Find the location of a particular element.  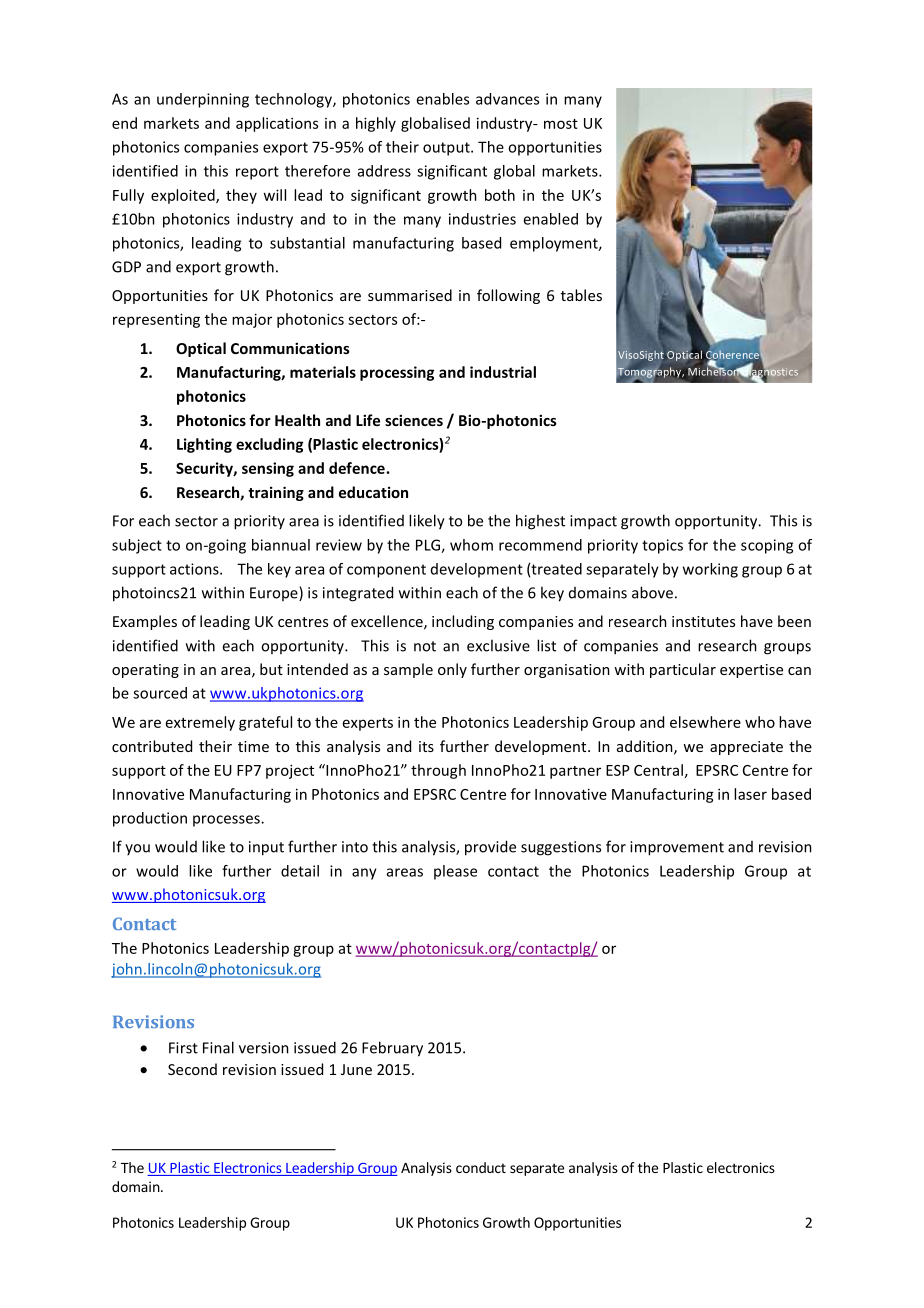

underpinning is located at coordinates (203, 100).
